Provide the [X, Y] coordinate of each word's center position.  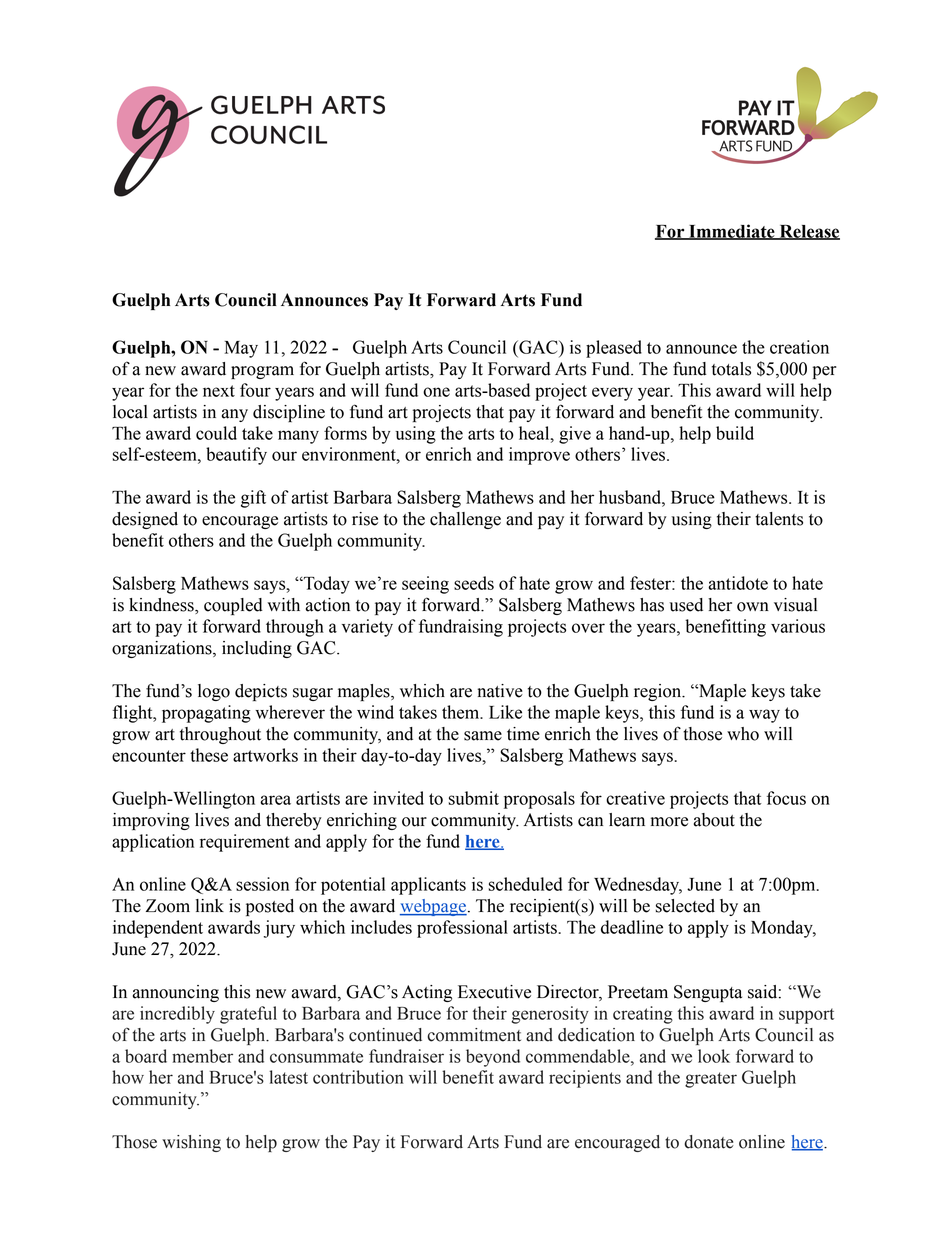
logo [214, 692]
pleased [614, 349]
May [241, 349]
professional [462, 929]
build [735, 433]
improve [539, 456]
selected [685, 906]
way [764, 716]
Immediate [732, 232]
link [210, 905]
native [500, 691]
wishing [191, 1143]
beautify [236, 456]
